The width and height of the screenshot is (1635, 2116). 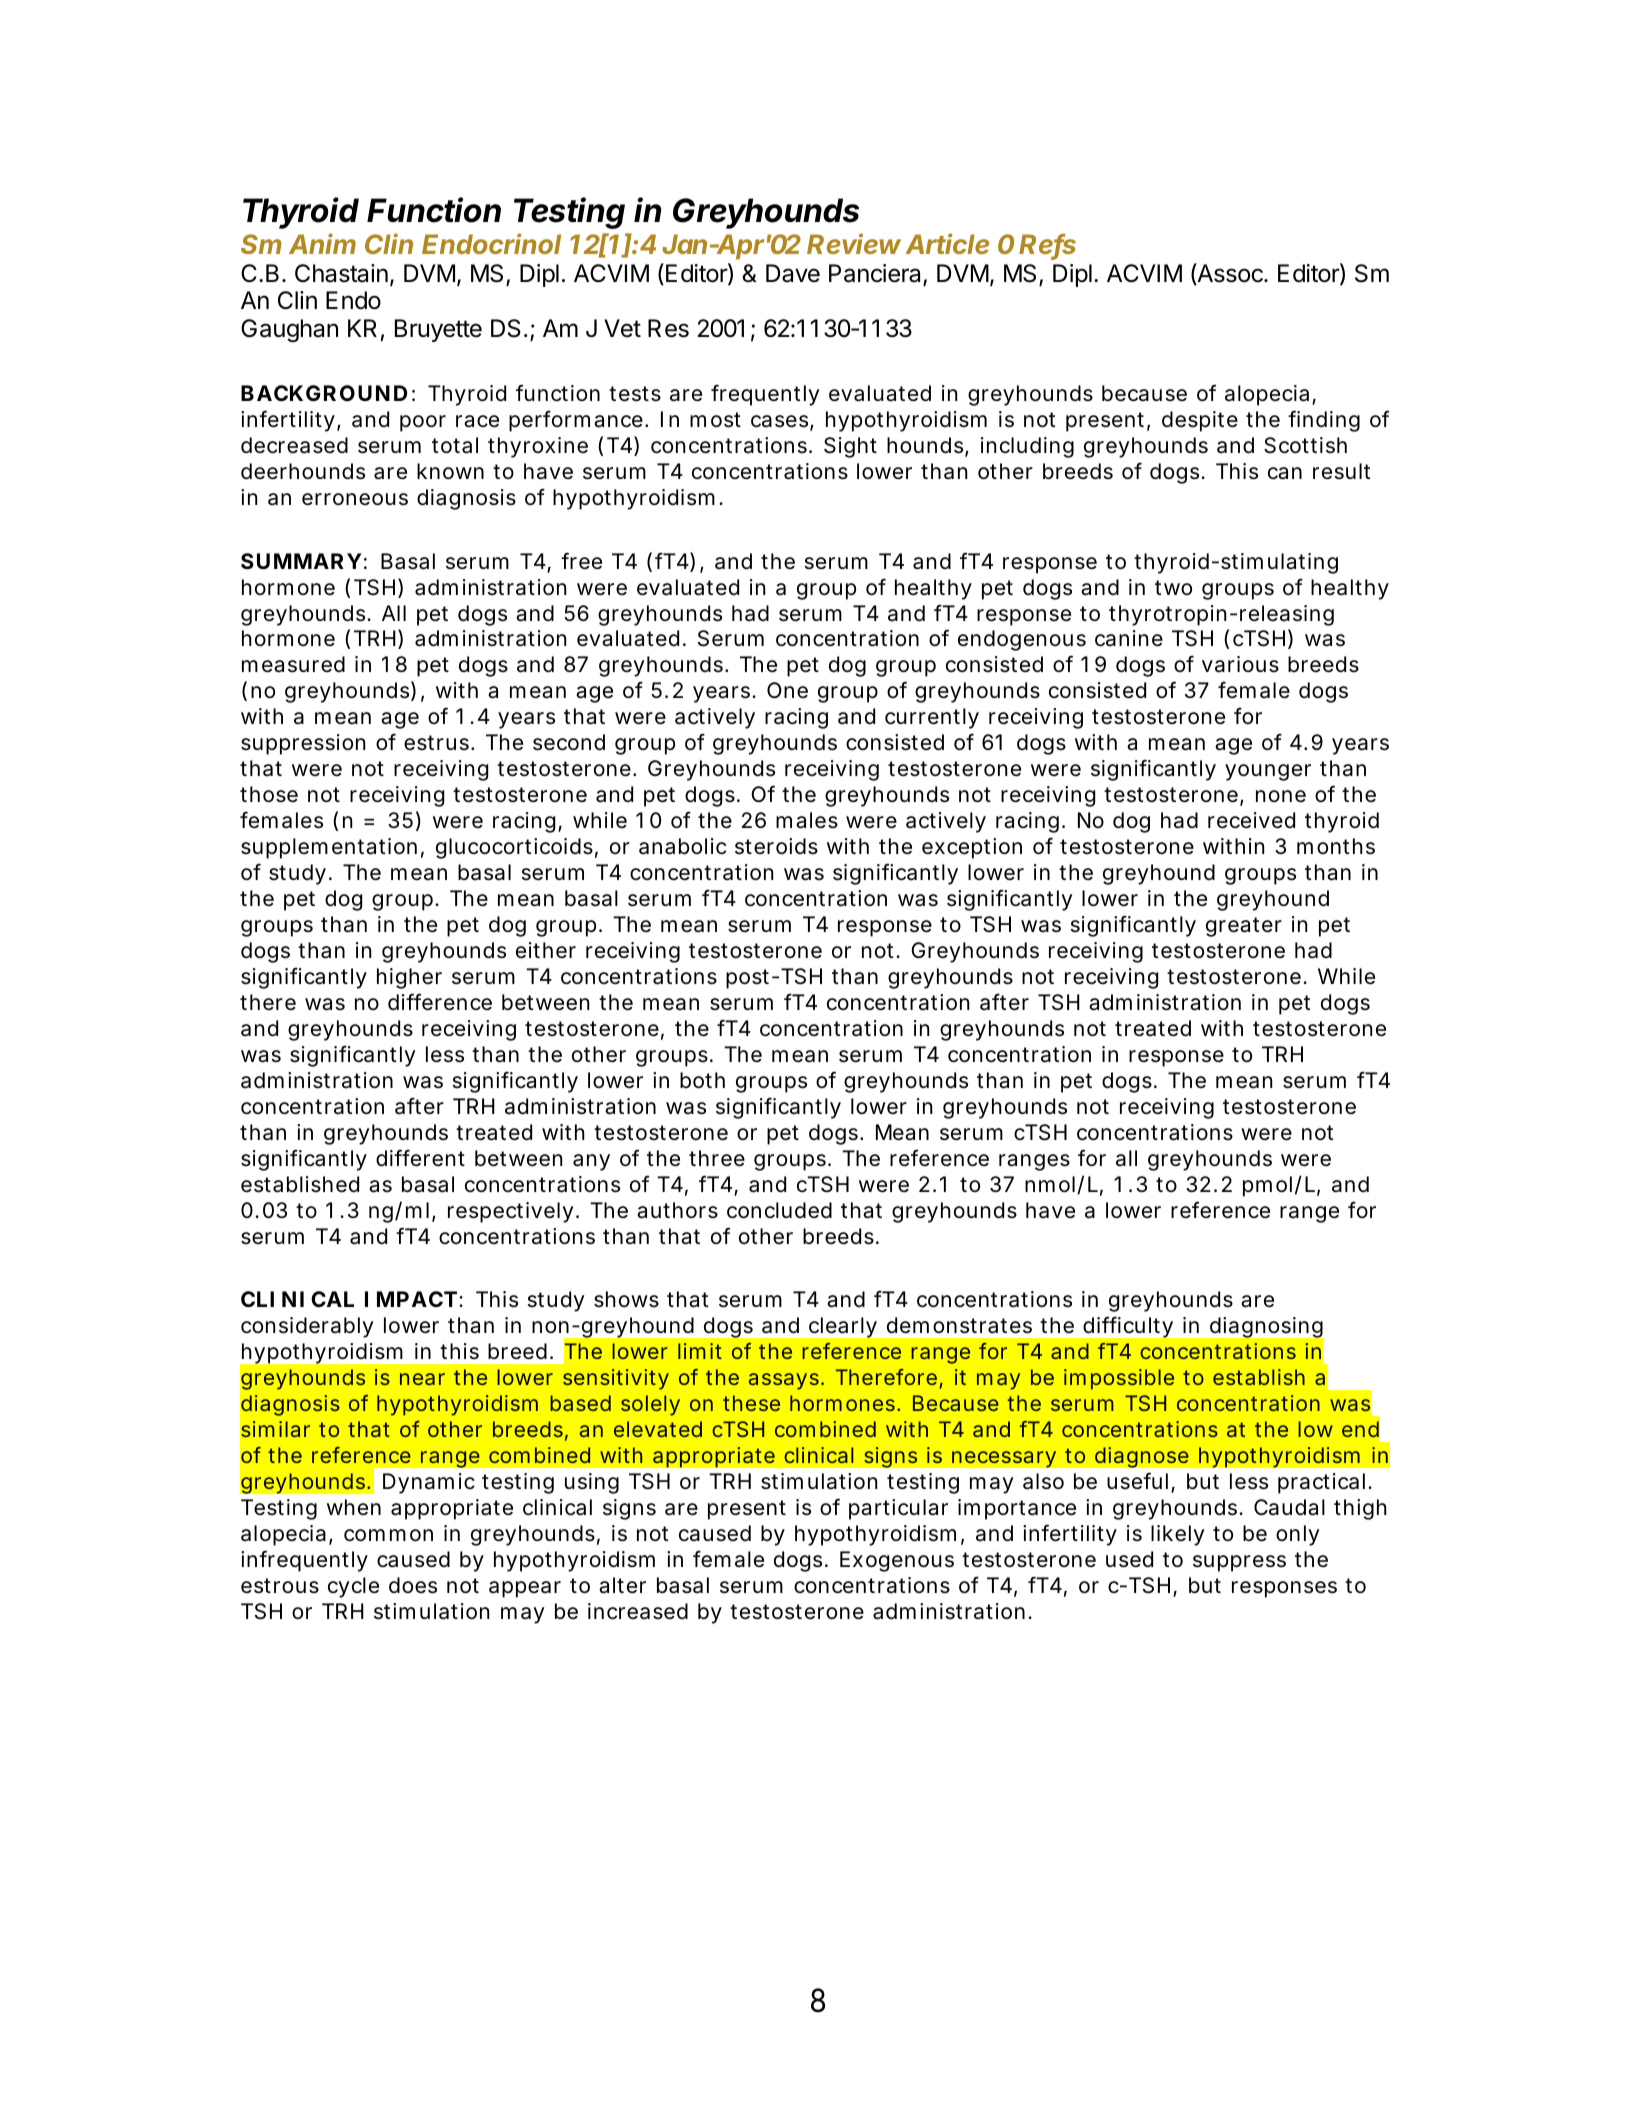 I want to click on does, so click(x=413, y=1585).
